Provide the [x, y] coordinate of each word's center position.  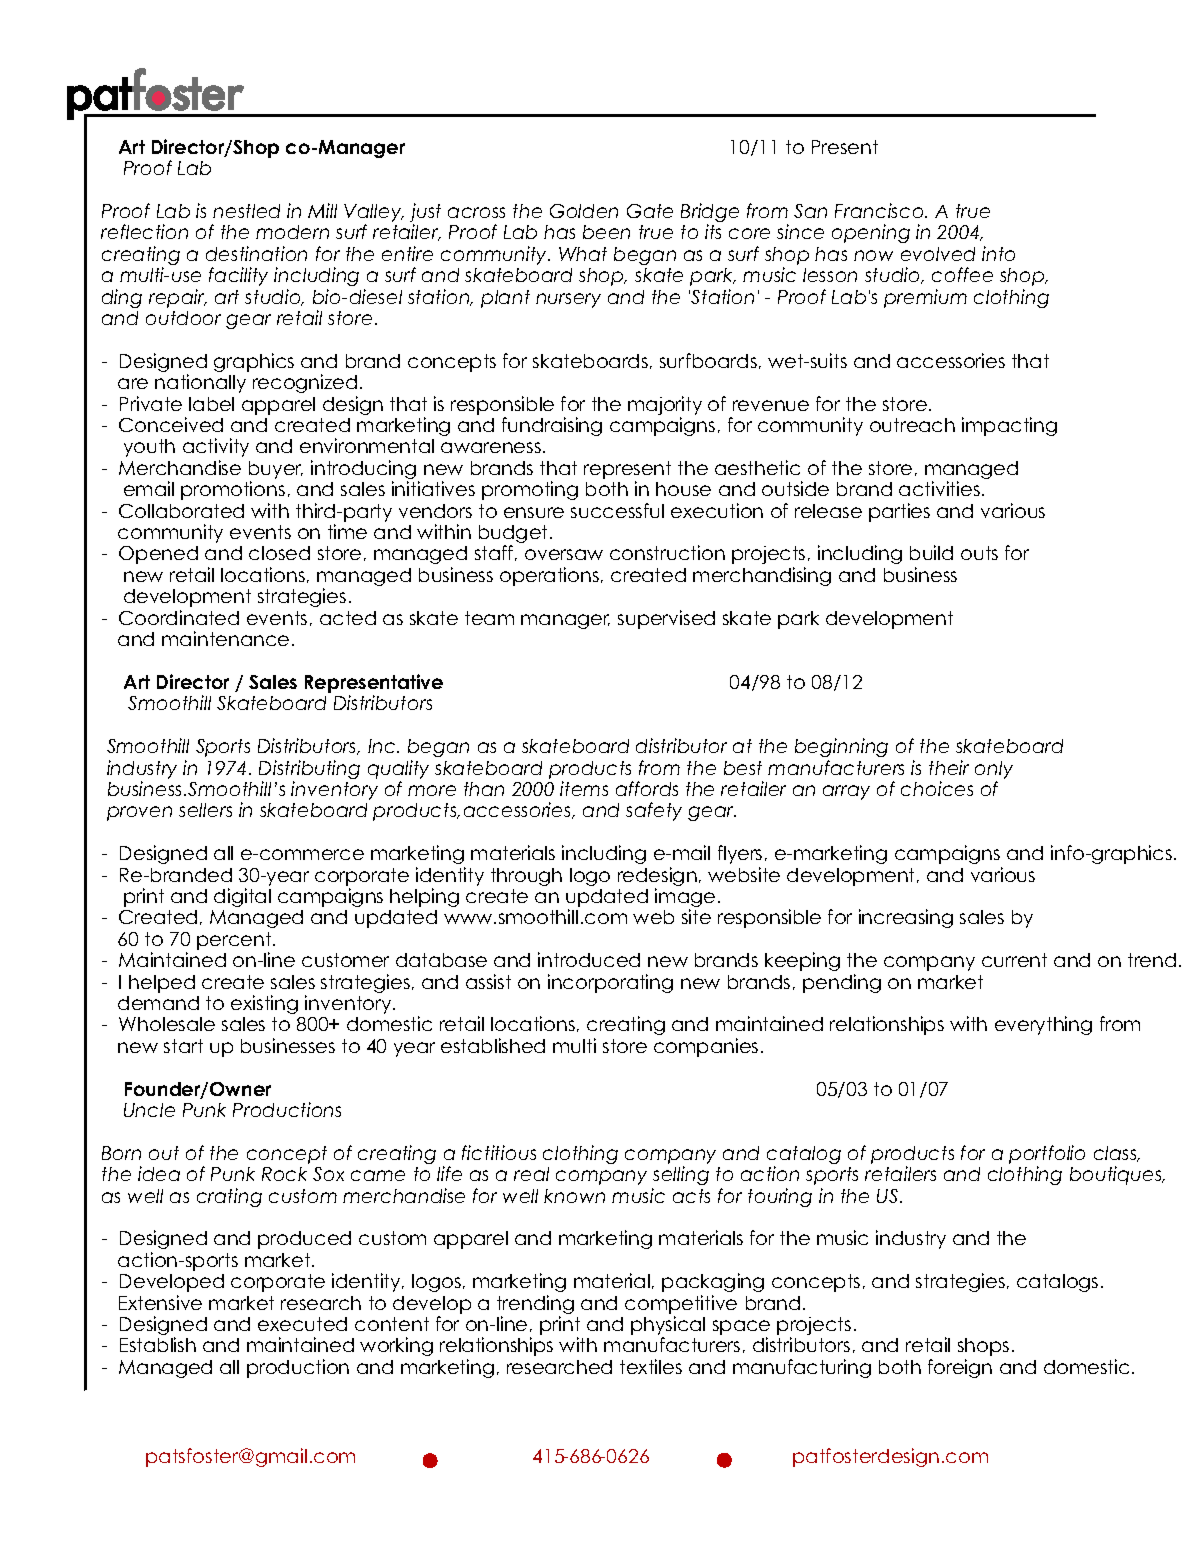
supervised [666, 619]
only [994, 770]
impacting [1009, 426]
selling [681, 1175]
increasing [906, 918]
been [606, 232]
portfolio [1047, 1154]
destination [256, 253]
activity [216, 447]
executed [302, 1324]
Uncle [149, 1110]
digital [242, 897]
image [685, 899]
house [683, 489]
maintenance [225, 638]
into [998, 253]
